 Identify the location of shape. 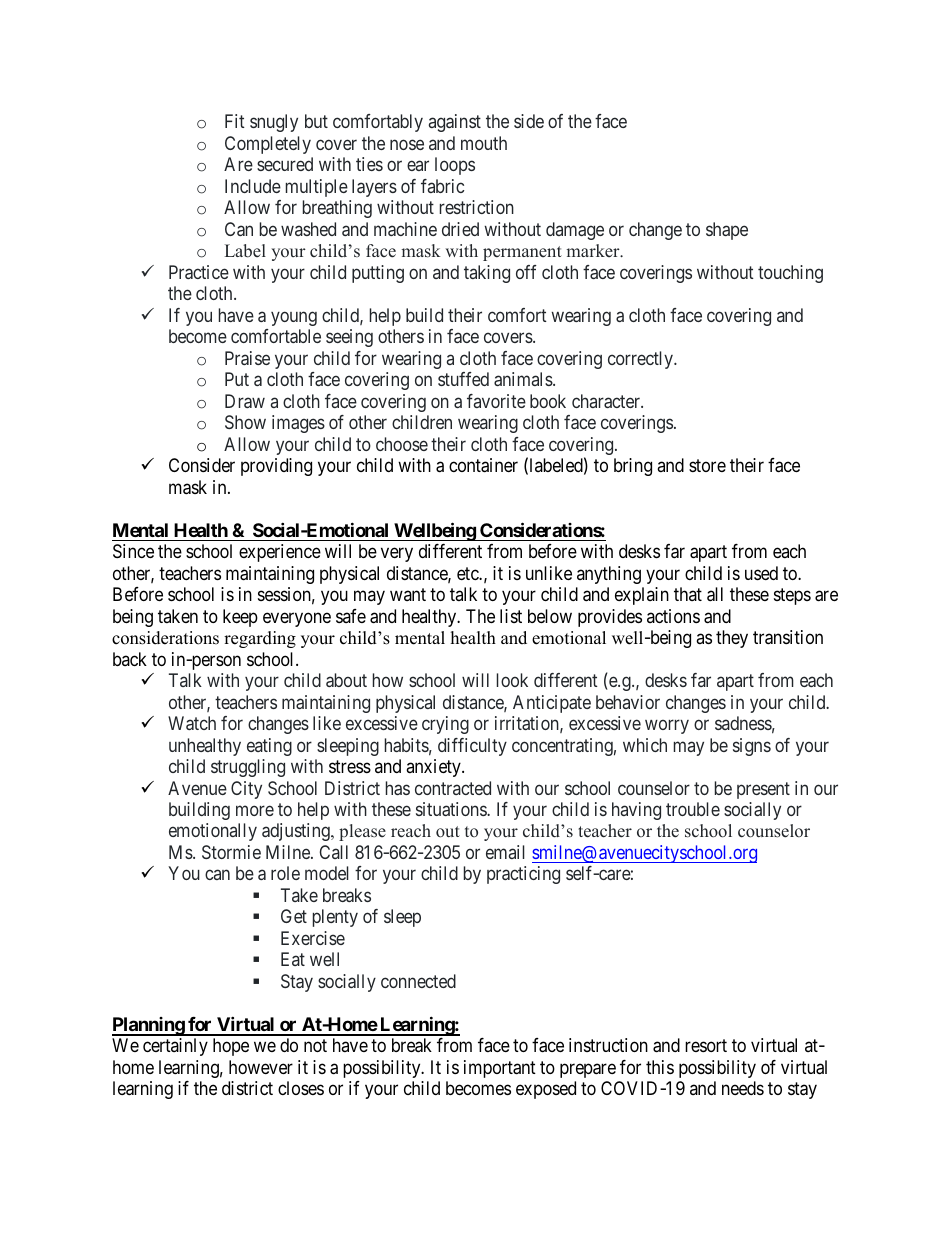
(727, 231).
